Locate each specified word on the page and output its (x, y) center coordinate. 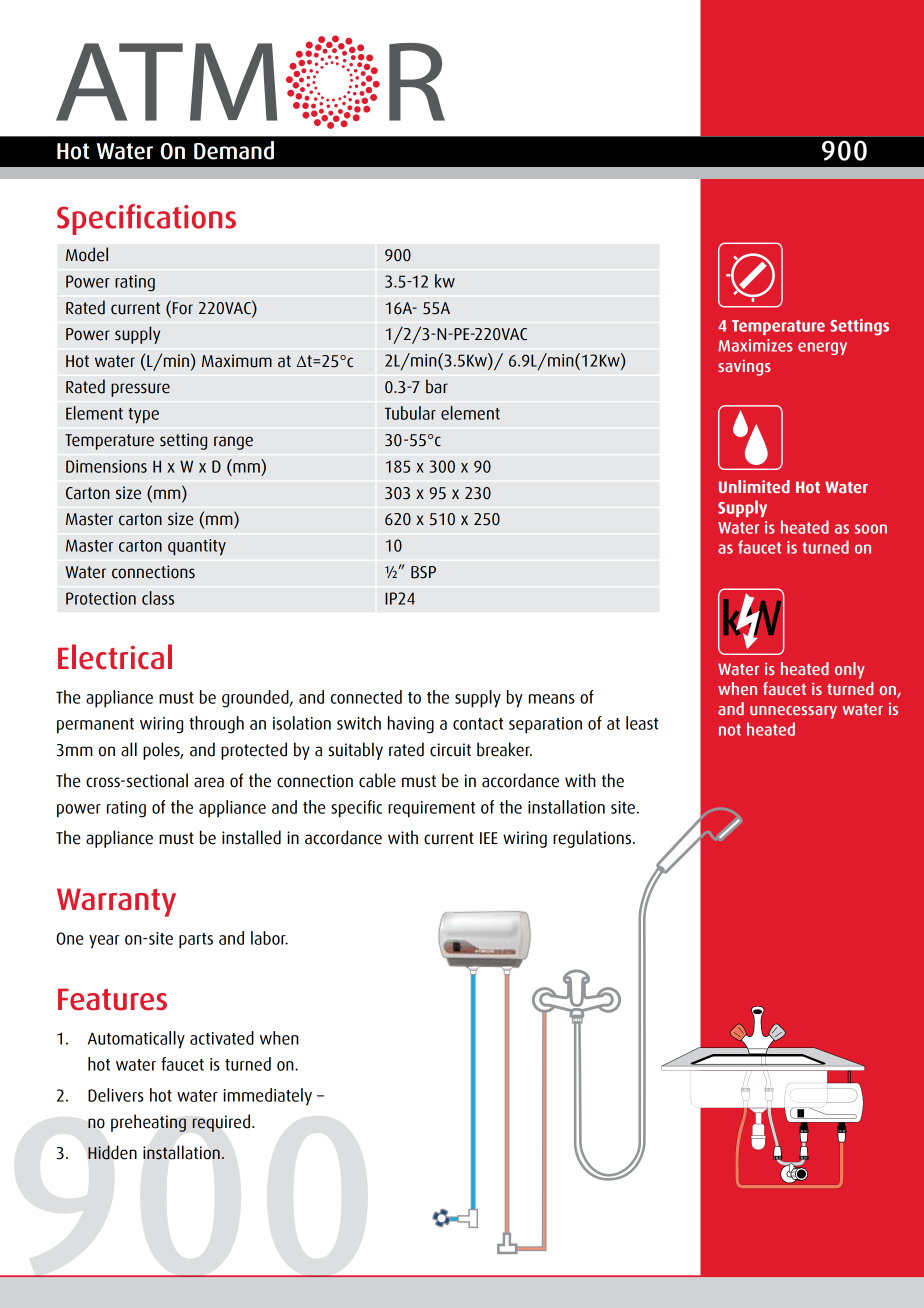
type (143, 416)
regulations (592, 839)
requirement (431, 809)
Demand (234, 150)
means (552, 699)
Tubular (410, 413)
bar (437, 386)
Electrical (115, 657)
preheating (148, 1123)
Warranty (116, 902)
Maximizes (755, 345)
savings (744, 367)
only (850, 670)
